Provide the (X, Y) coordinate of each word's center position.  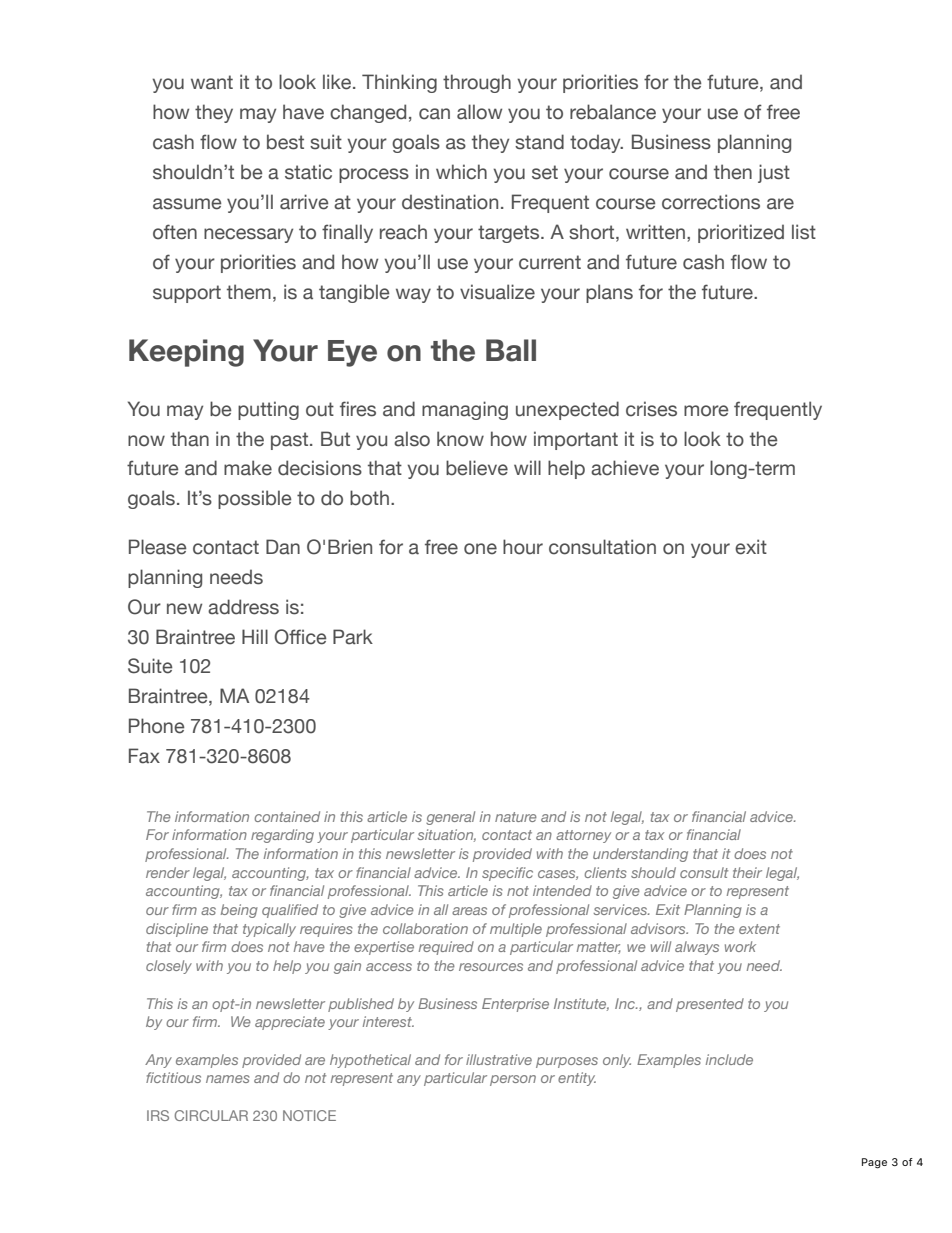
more (706, 411)
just (774, 173)
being (239, 911)
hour (523, 547)
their (747, 872)
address (243, 607)
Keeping (186, 353)
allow (479, 112)
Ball (511, 350)
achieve (625, 468)
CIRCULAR (211, 1115)
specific (507, 874)
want (212, 82)
